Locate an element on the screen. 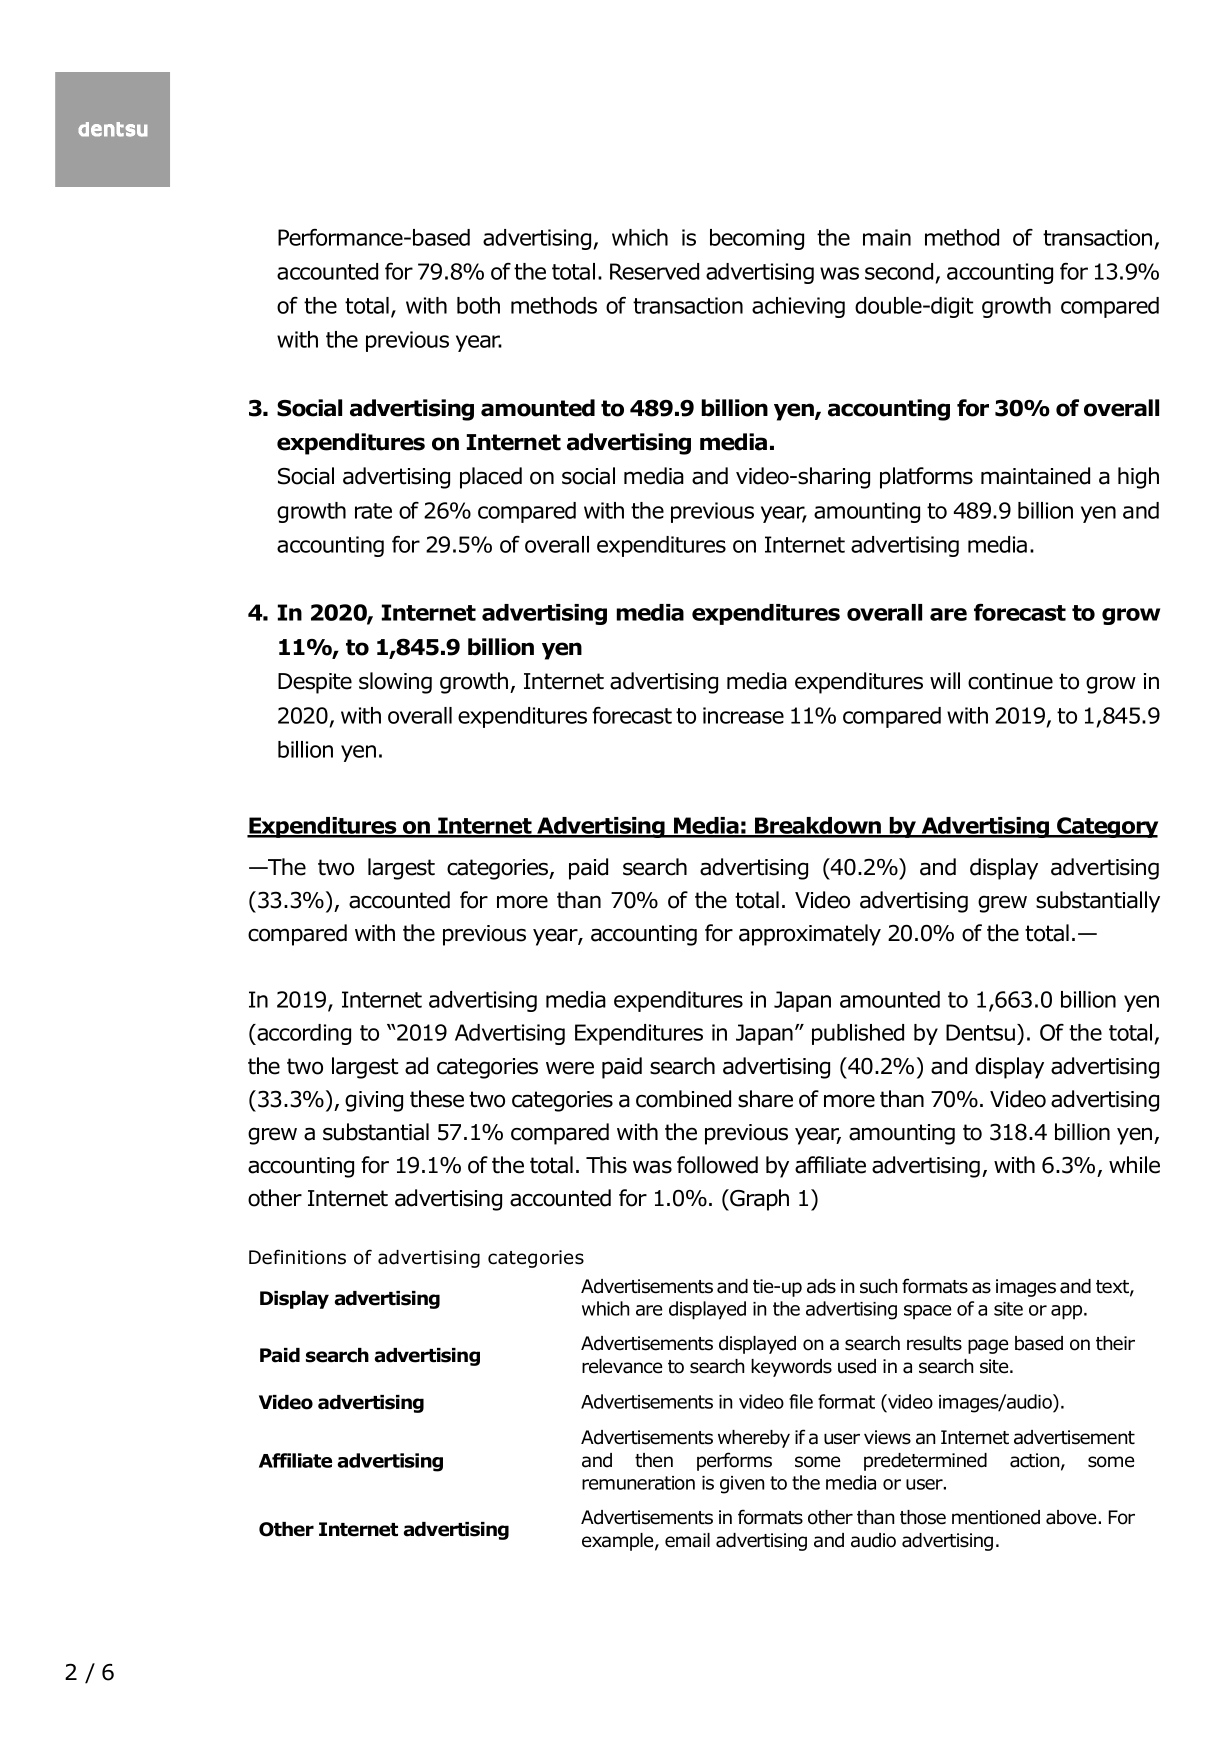 This screenshot has height=1742, width=1232. given is located at coordinates (742, 1485).
